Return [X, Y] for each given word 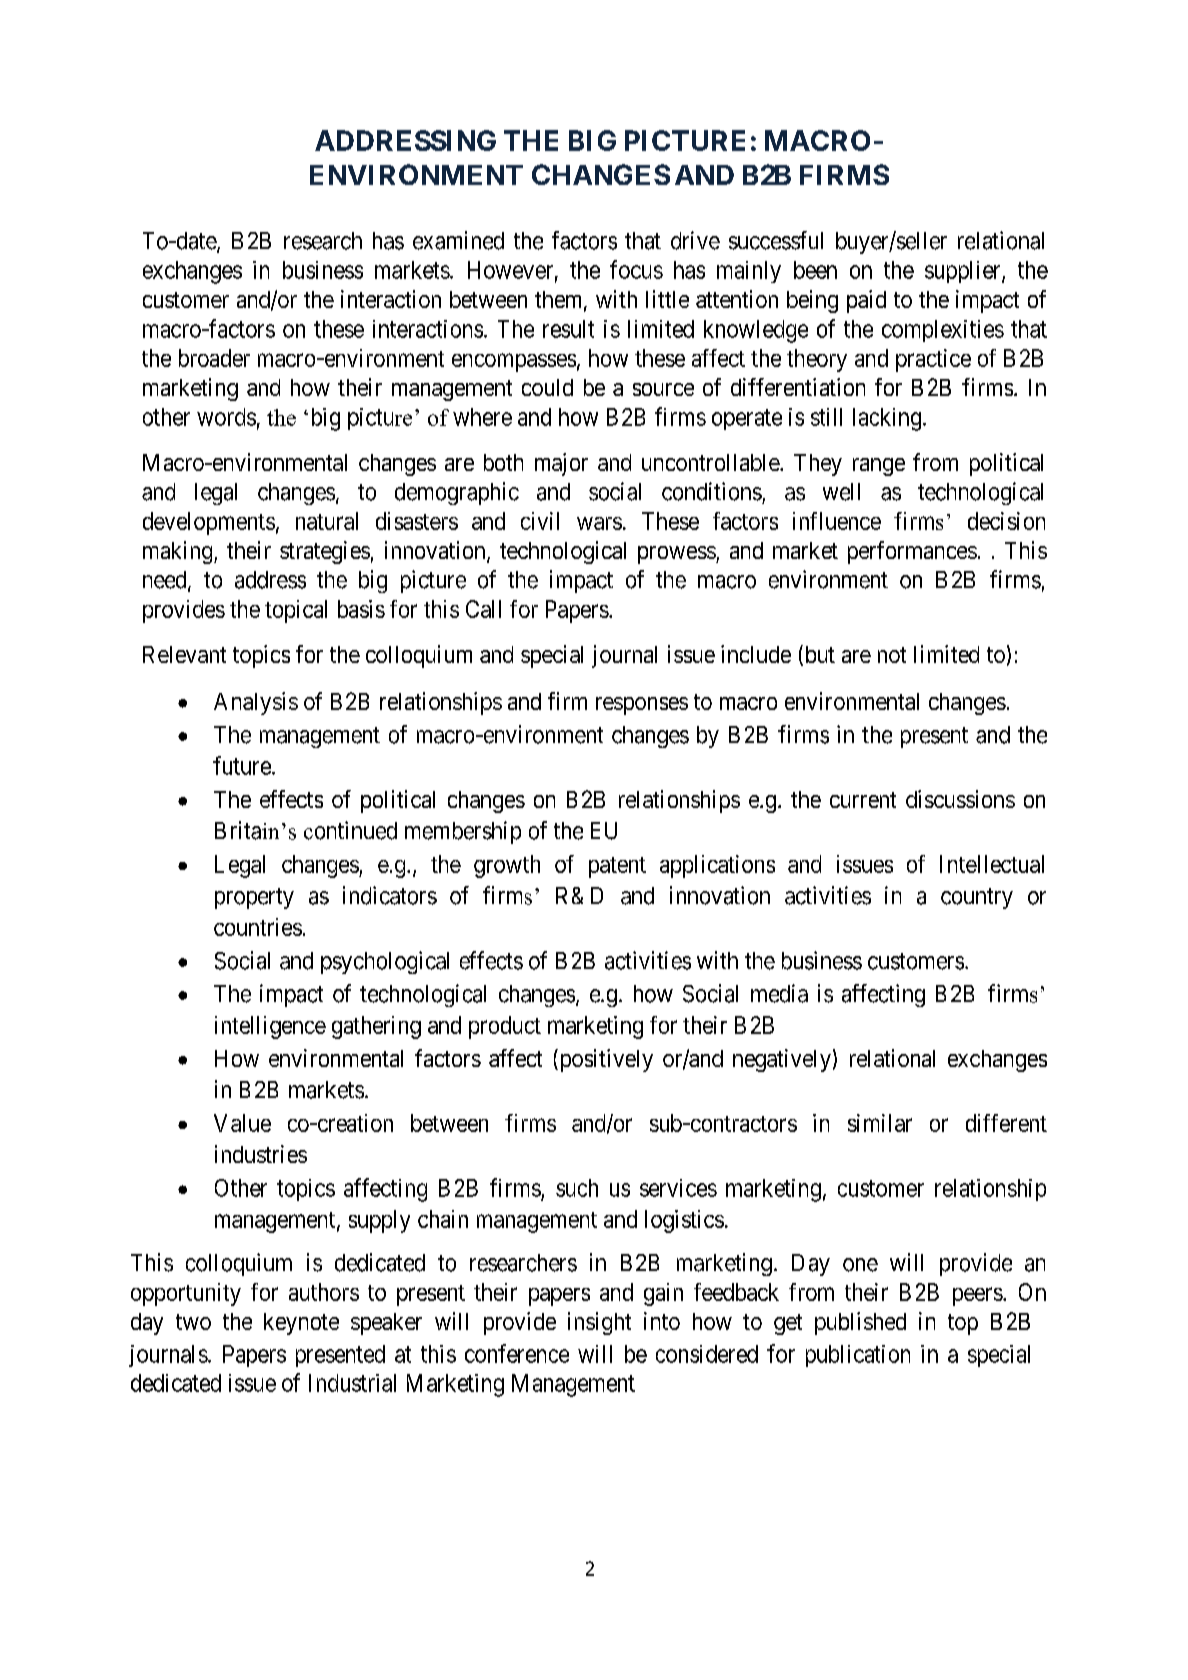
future [242, 765]
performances [912, 552]
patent [617, 867]
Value [242, 1123]
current [863, 800]
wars [599, 523]
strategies [325, 552]
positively [605, 1060]
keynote [301, 1324]
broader [214, 358]
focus [636, 269]
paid [866, 301]
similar [880, 1123]
